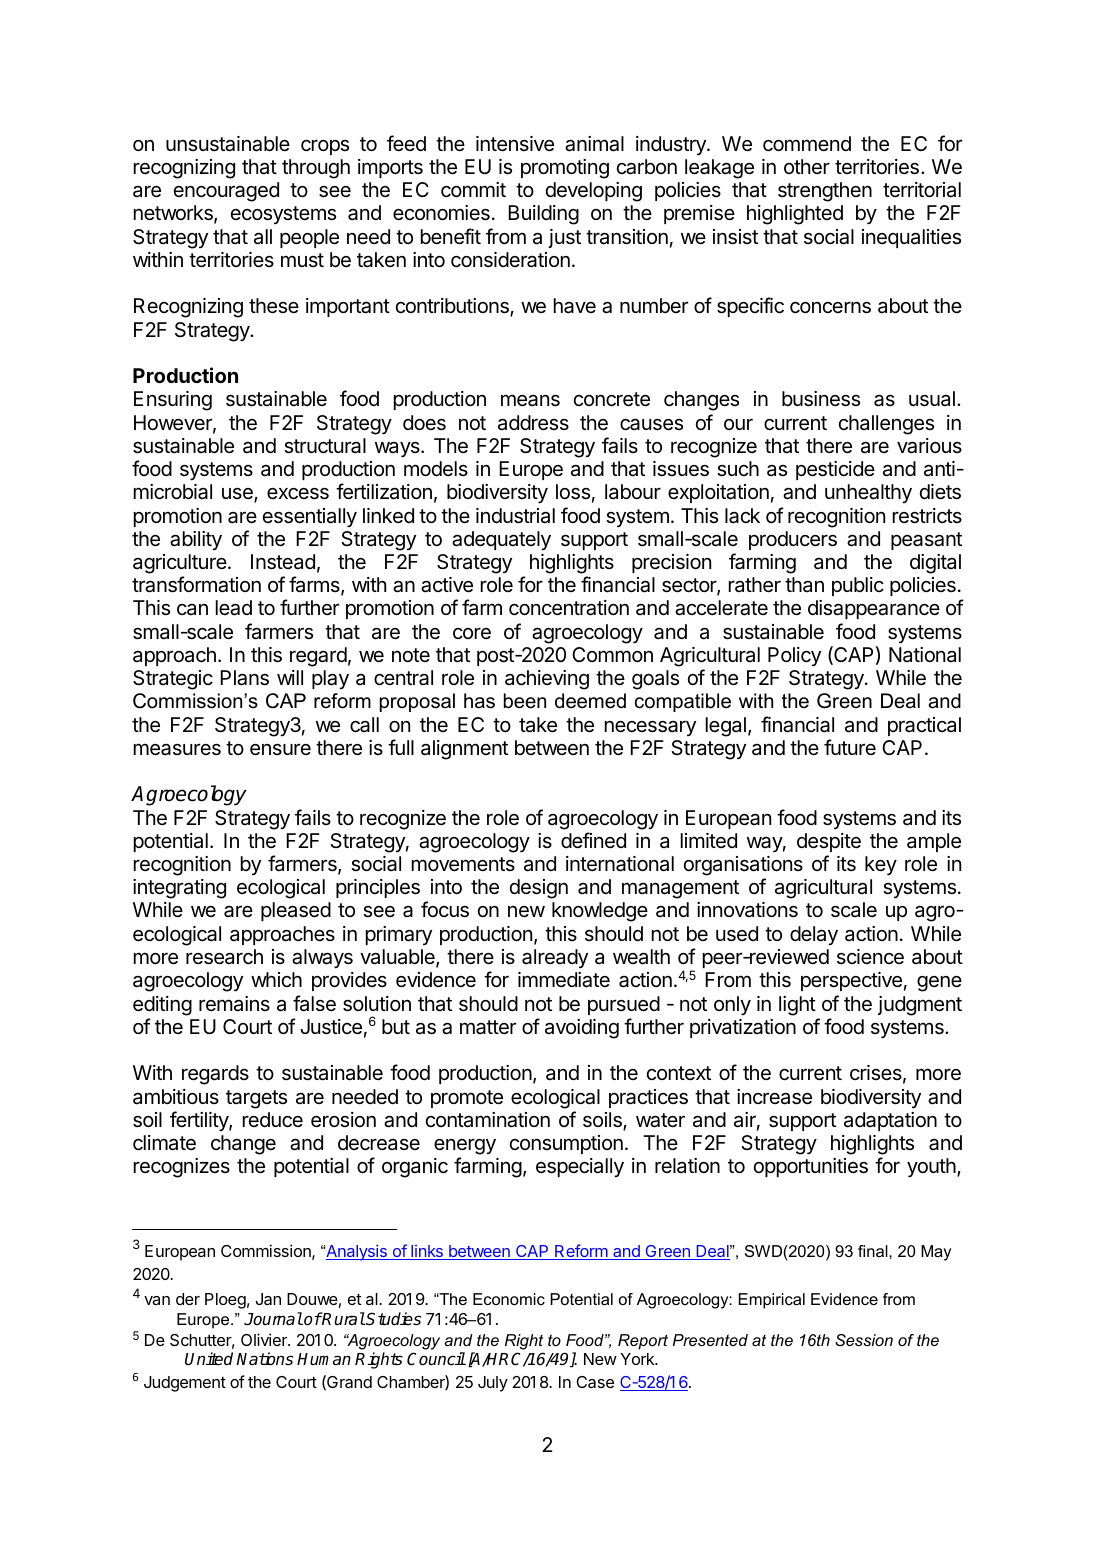 Image resolution: width=1094 pixels, height=1546 pixels. What do you see at coordinates (850, 747) in the document?
I see `future` at bounding box center [850, 747].
